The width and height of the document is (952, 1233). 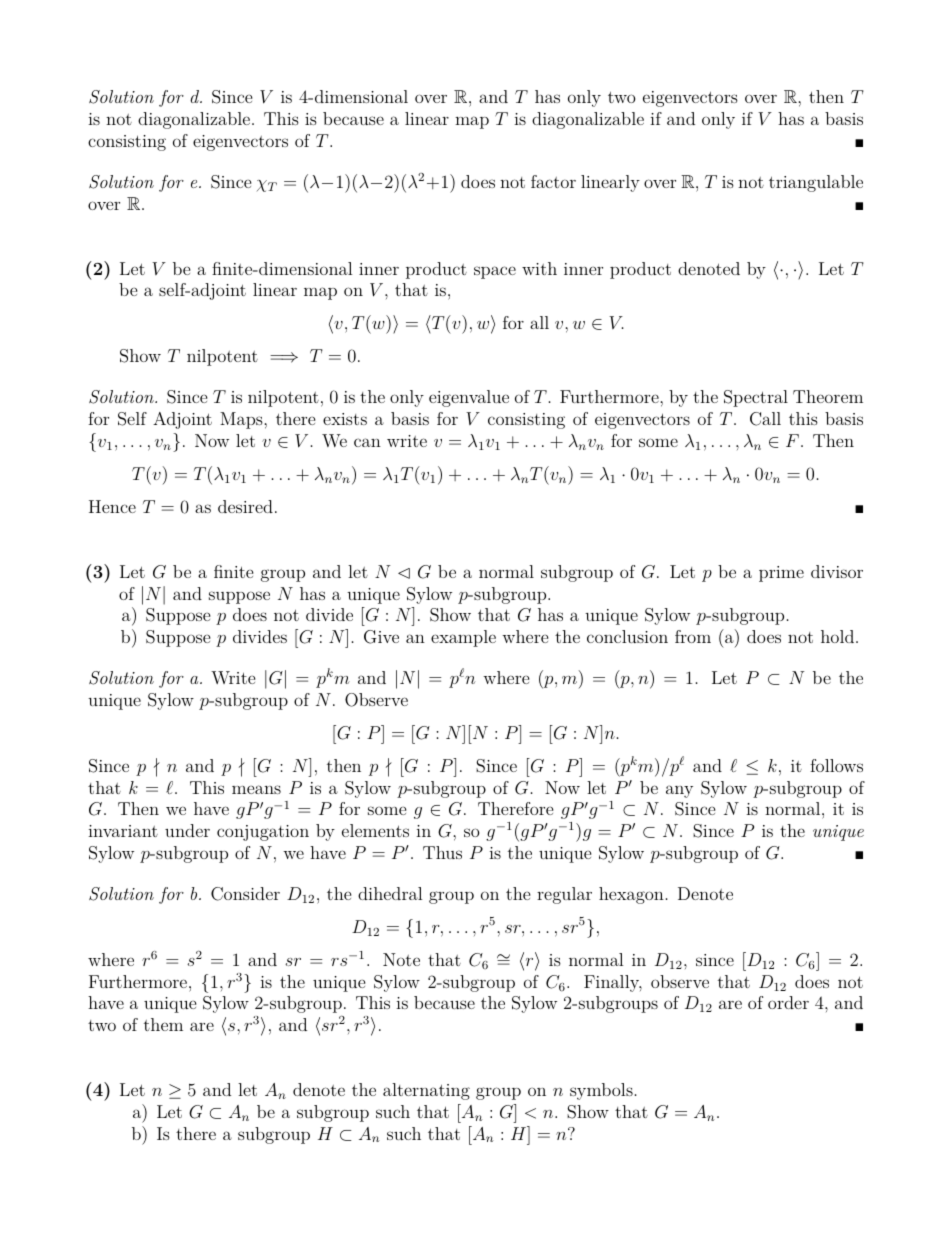 I want to click on can, so click(x=367, y=442).
